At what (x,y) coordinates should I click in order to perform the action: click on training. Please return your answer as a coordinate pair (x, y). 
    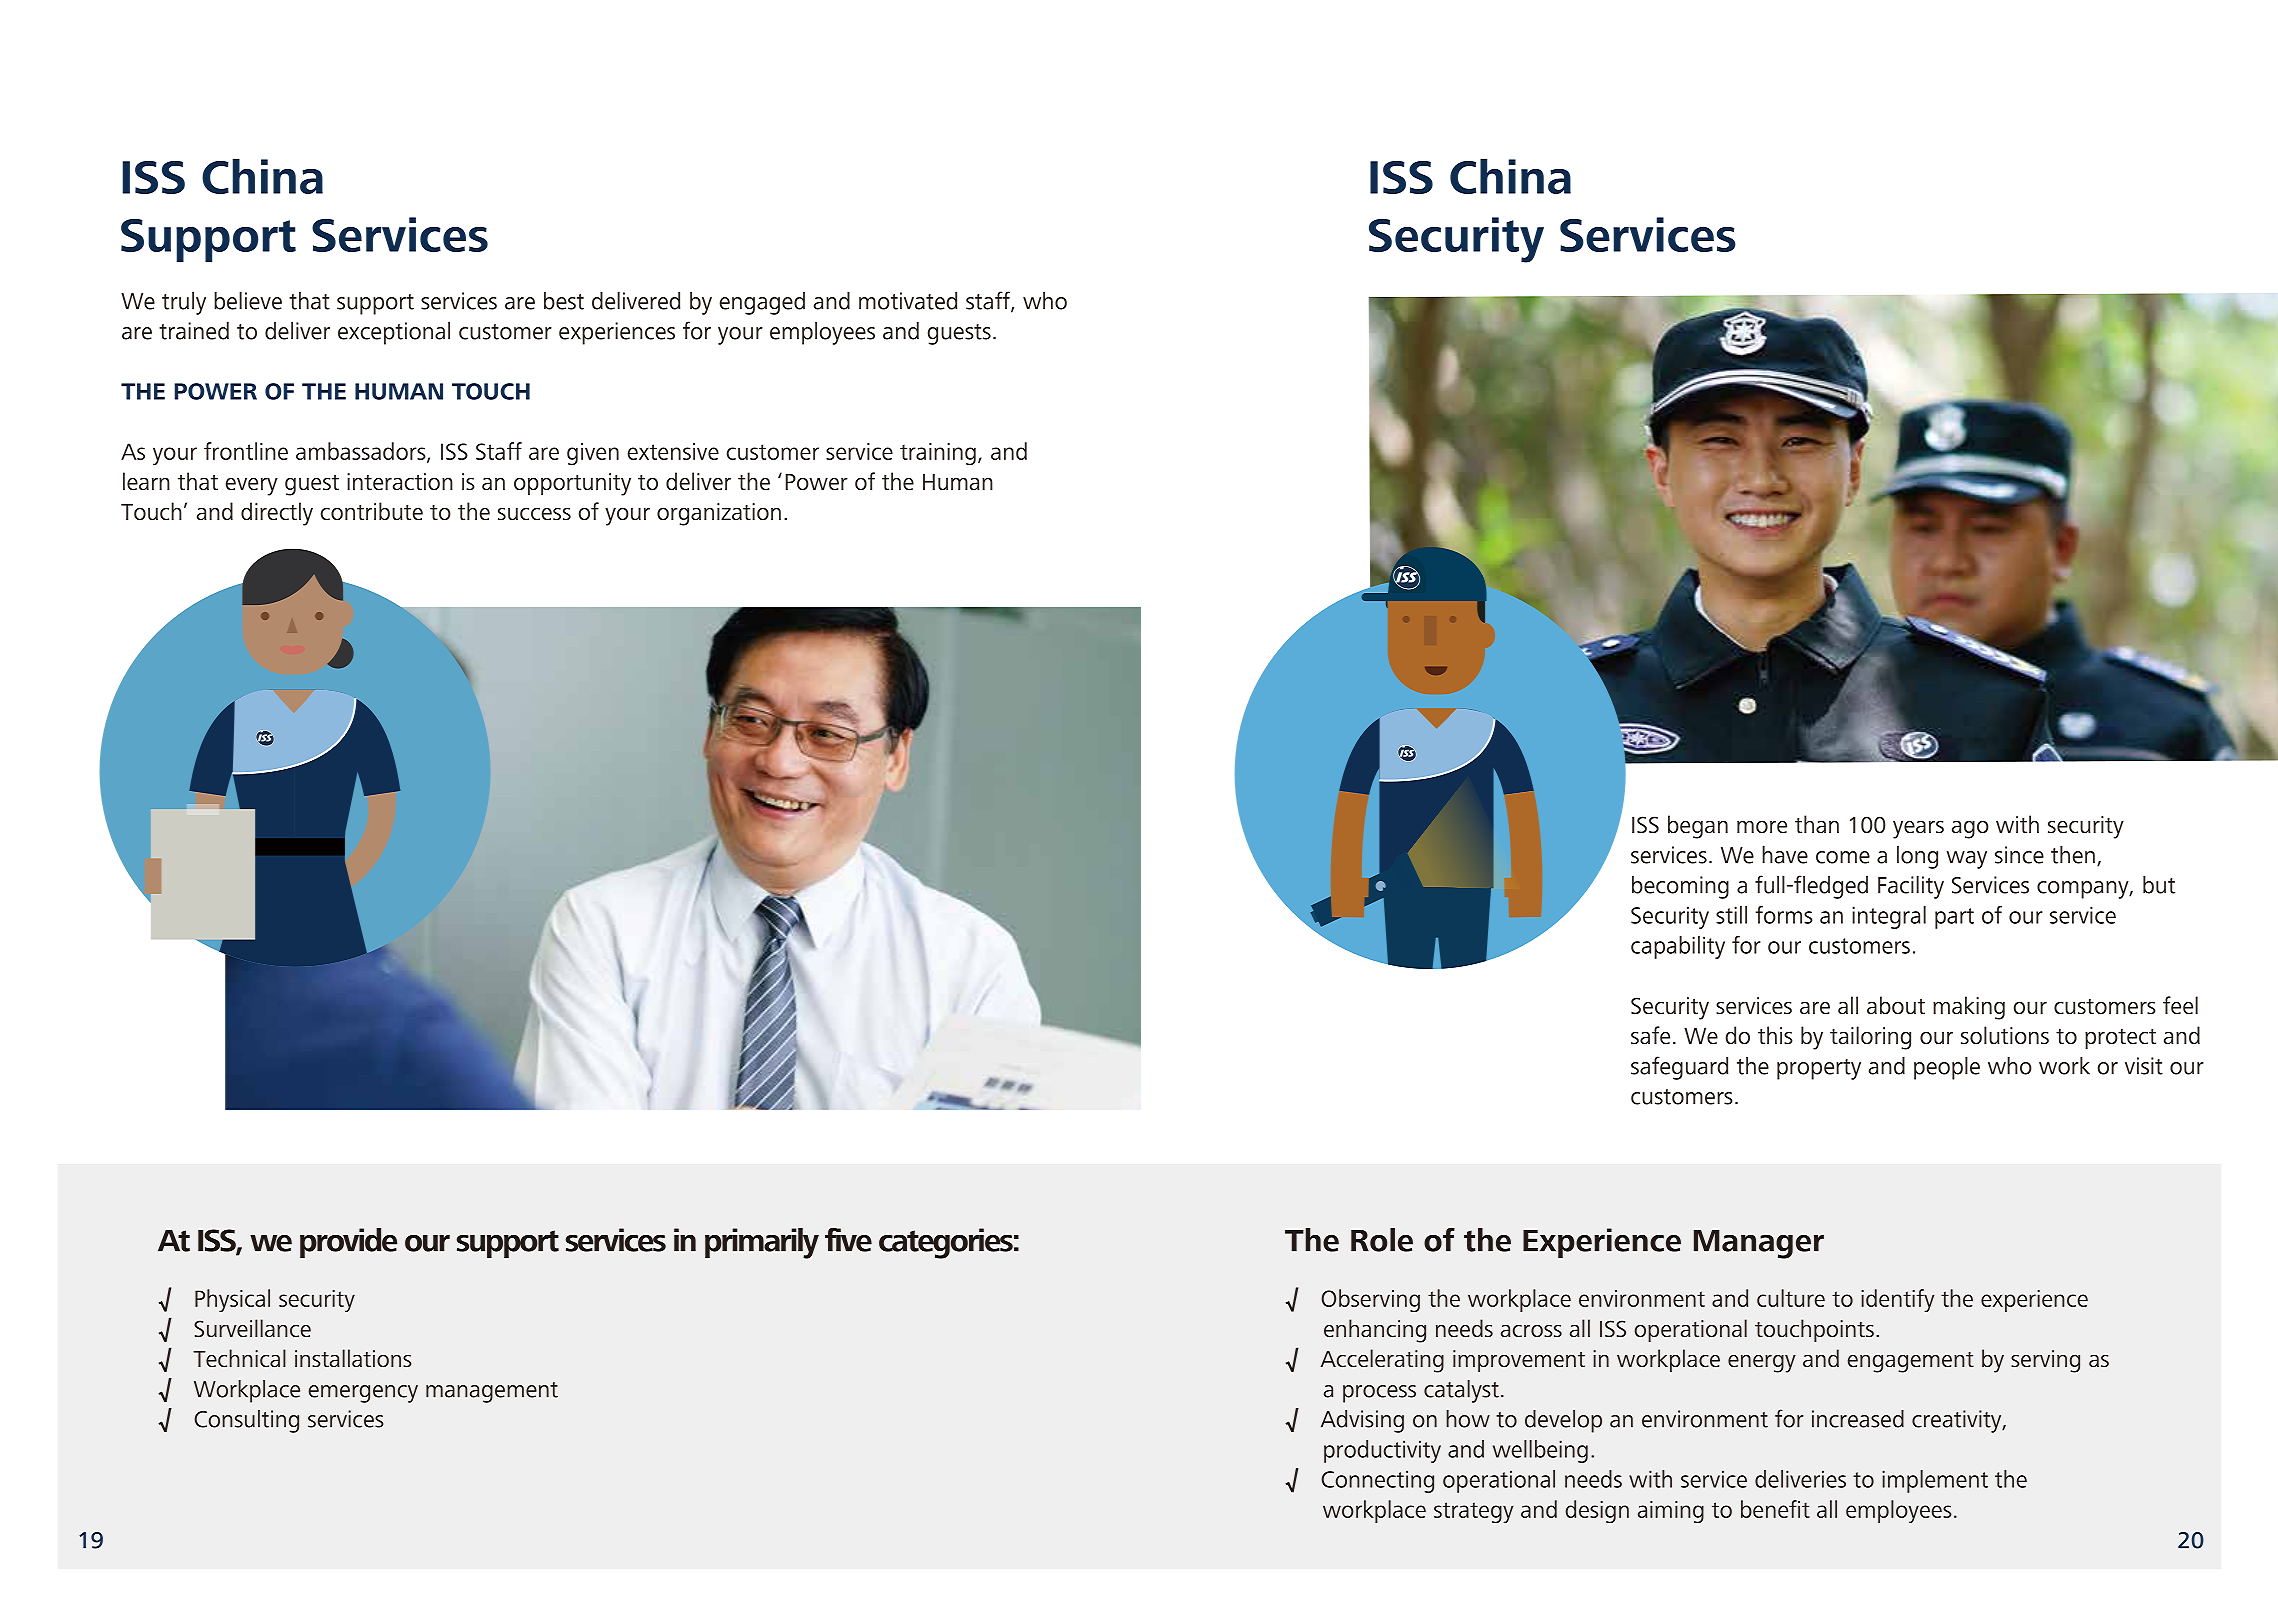
    Looking at the image, I should click on (938, 454).
